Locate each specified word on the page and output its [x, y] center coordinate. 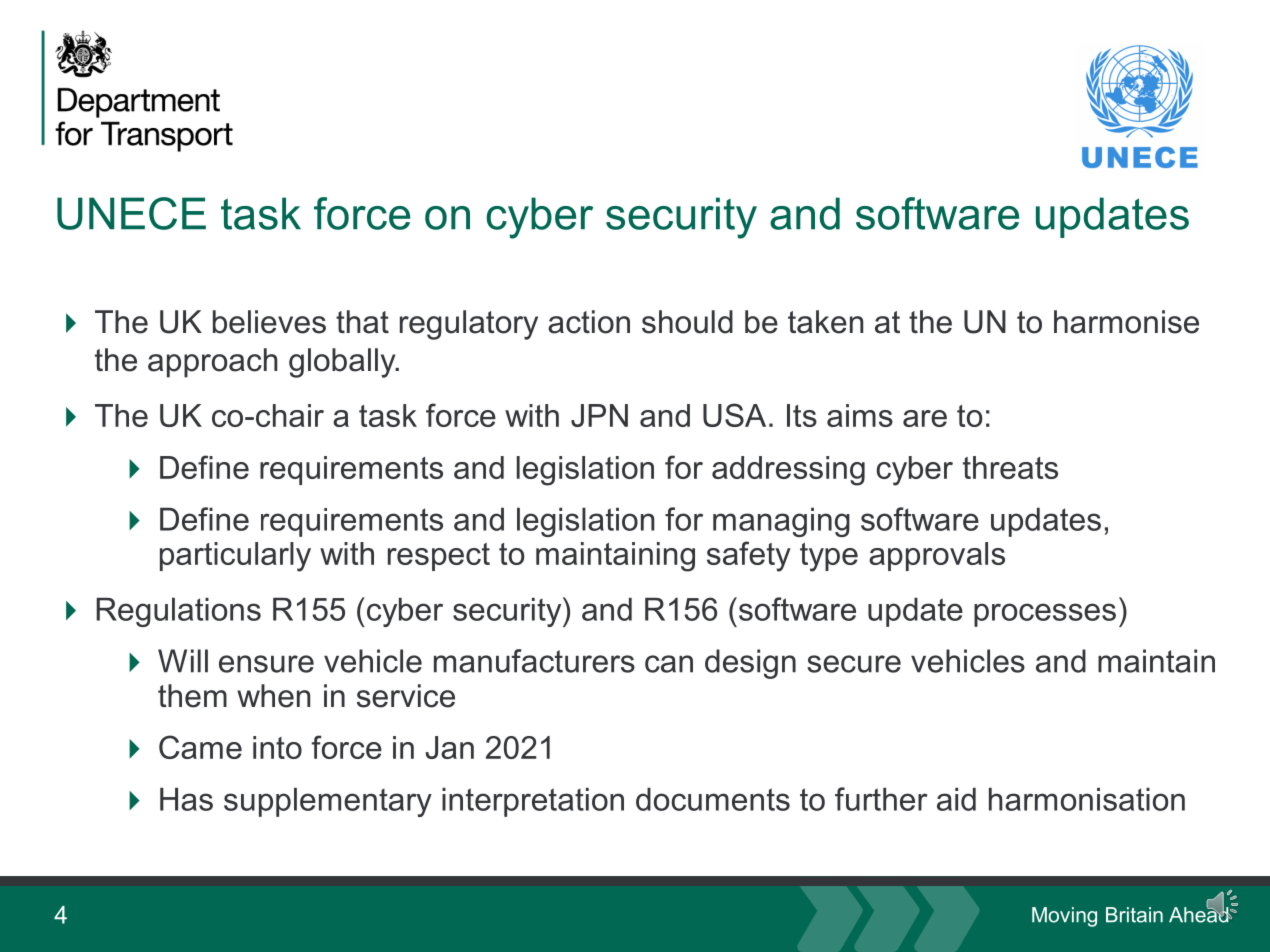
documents [713, 799]
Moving [1064, 917]
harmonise [1126, 322]
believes [269, 322]
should [687, 322]
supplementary [328, 802]
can [669, 664]
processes [1045, 615]
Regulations [178, 612]
